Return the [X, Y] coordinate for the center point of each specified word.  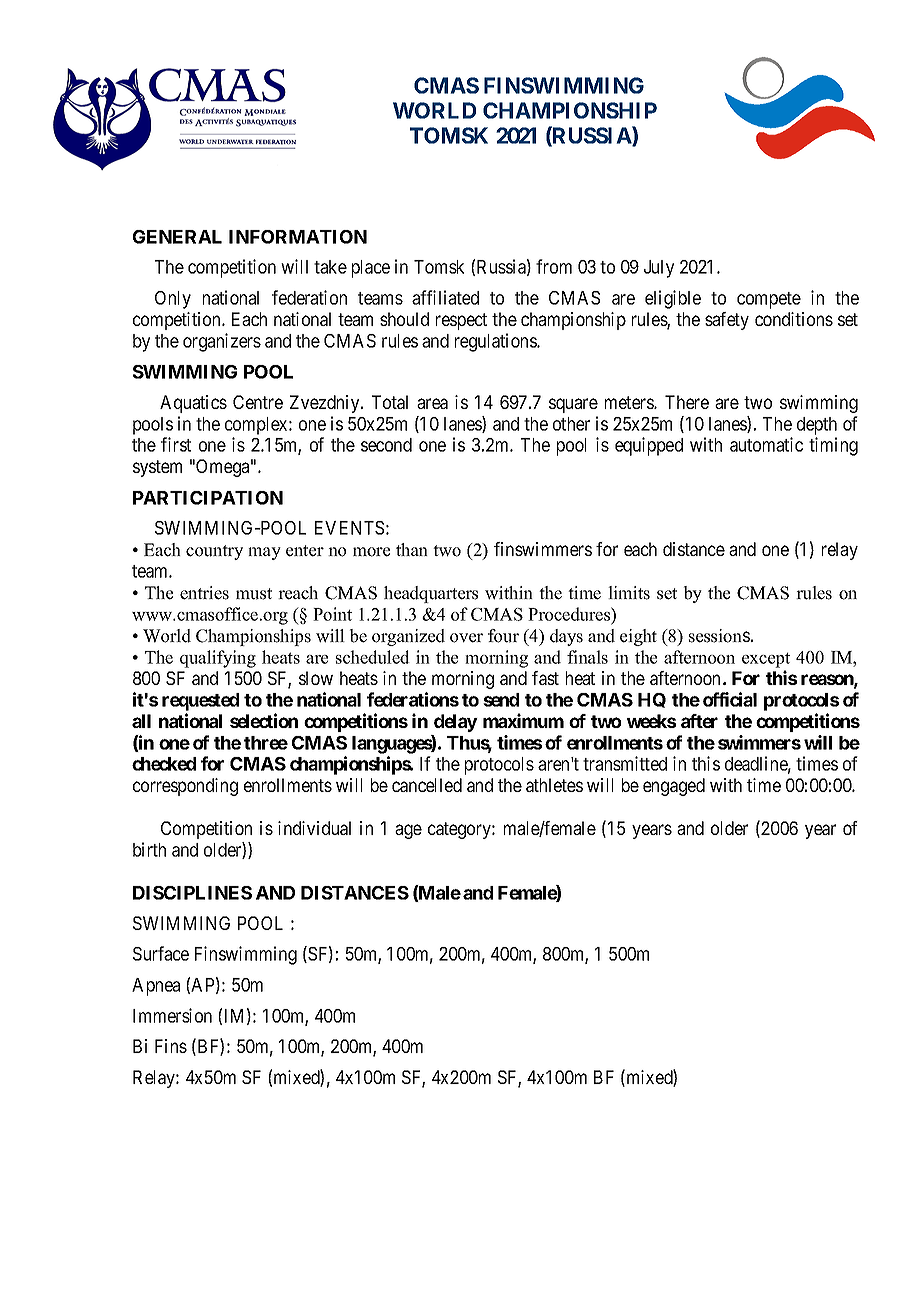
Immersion [172, 1015]
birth [149, 849]
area [432, 403]
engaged [674, 787]
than [412, 549]
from [554, 266]
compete [769, 300]
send [501, 700]
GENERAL [177, 237]
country [214, 552]
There [687, 402]
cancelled [427, 785]
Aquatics [193, 404]
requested [200, 702]
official [730, 699]
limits [629, 593]
